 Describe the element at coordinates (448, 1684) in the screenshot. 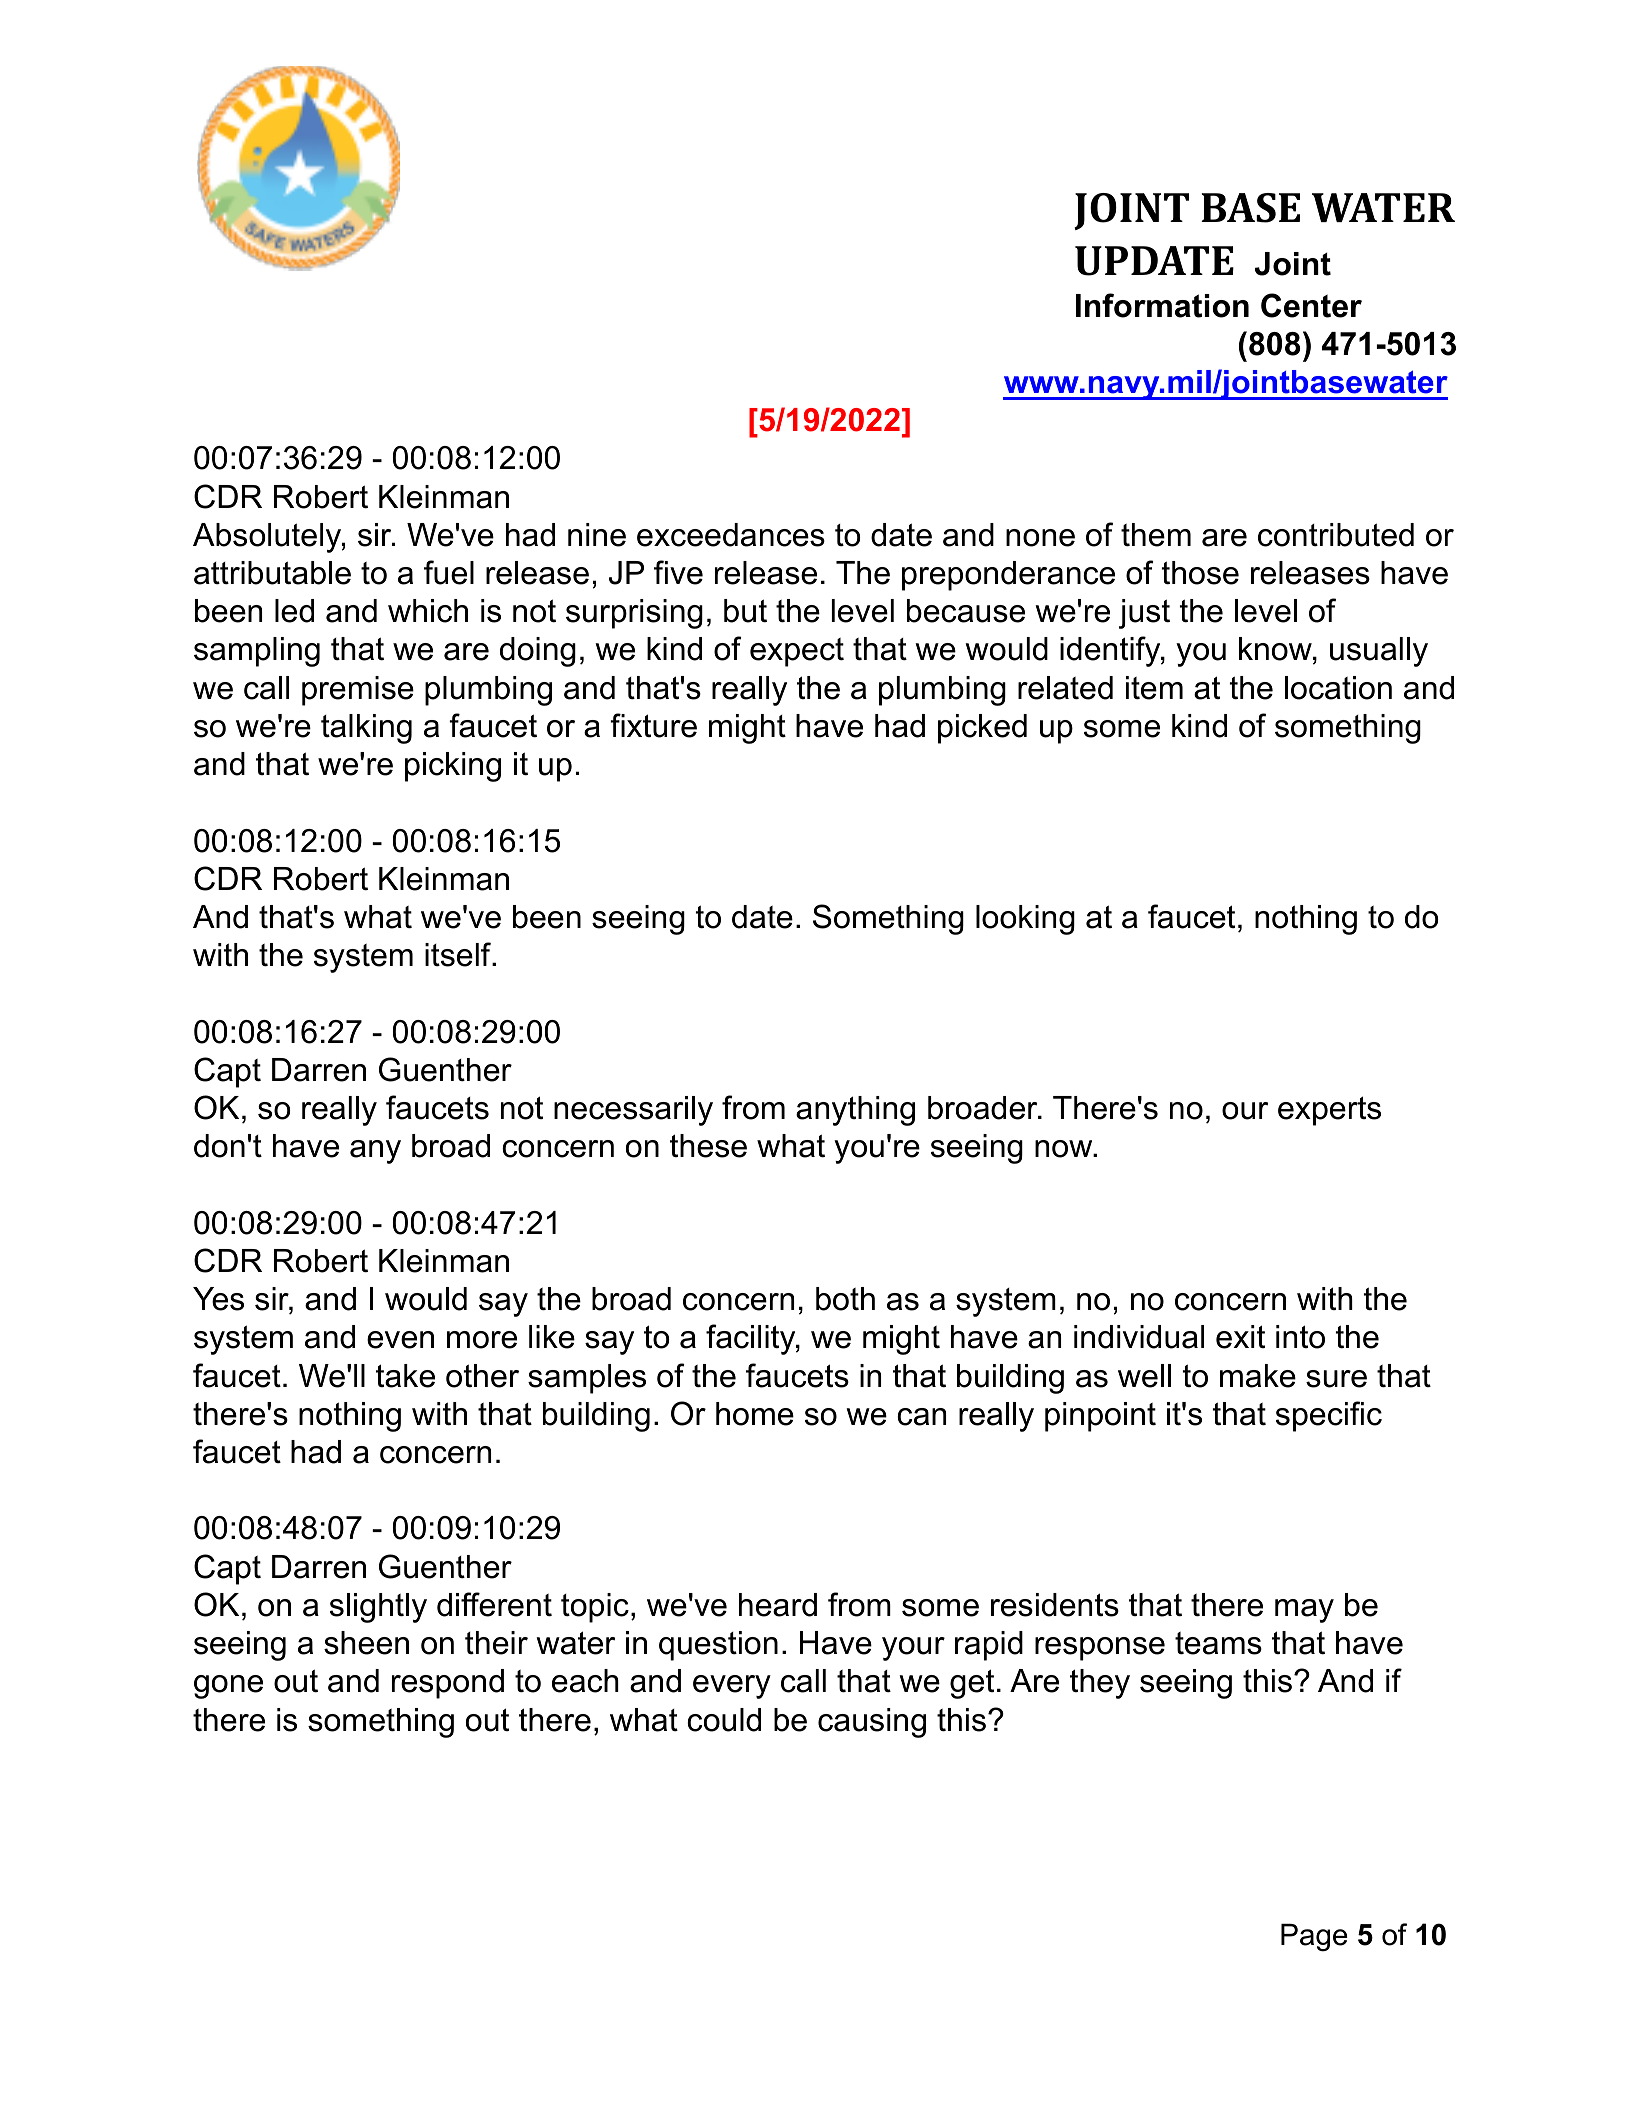

I see `respond` at that location.
